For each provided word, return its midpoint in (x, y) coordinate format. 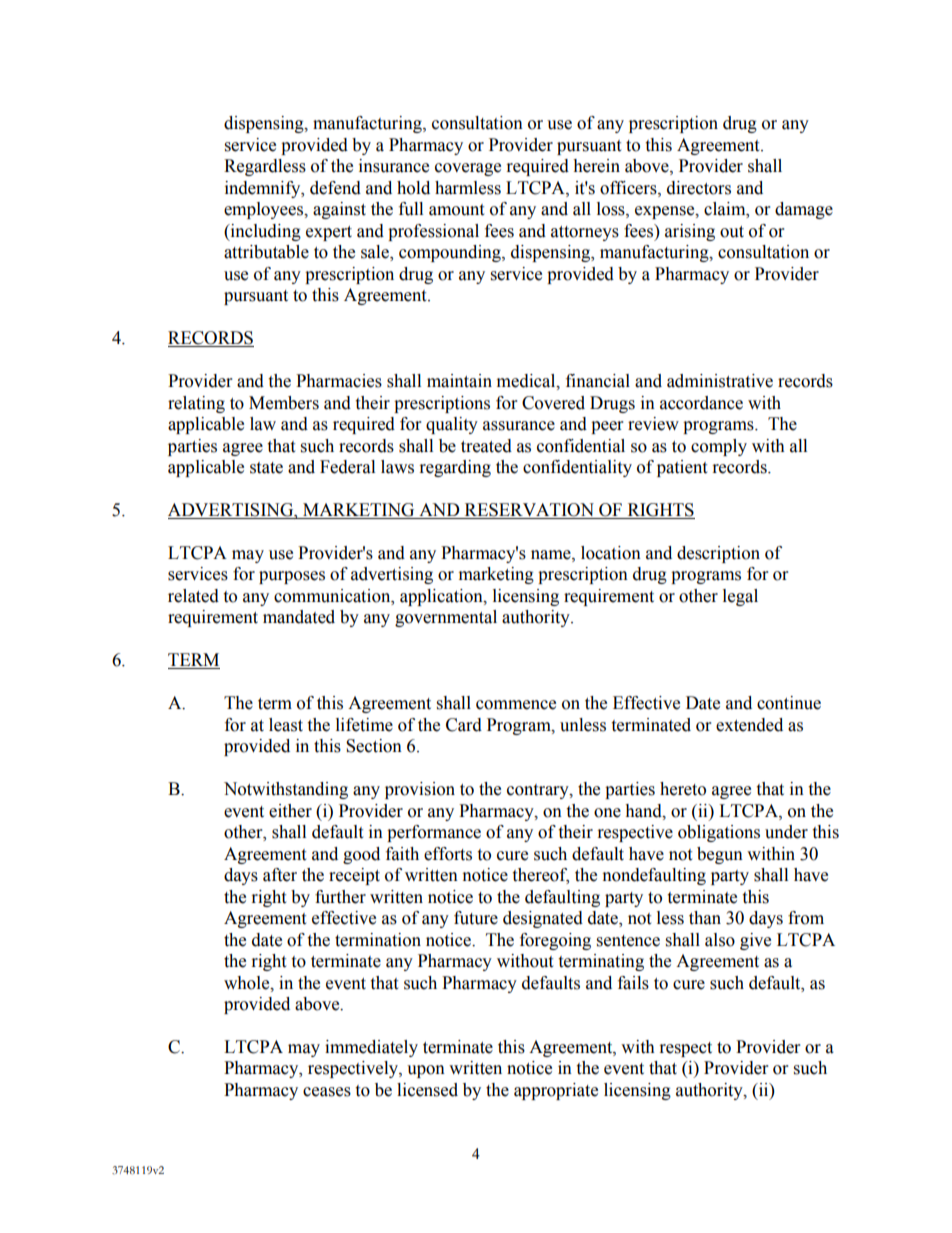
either (290, 811)
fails (633, 983)
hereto (683, 789)
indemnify (264, 189)
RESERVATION (529, 511)
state (266, 468)
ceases (327, 1092)
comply (719, 447)
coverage (468, 169)
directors (699, 188)
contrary (539, 791)
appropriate (556, 1091)
